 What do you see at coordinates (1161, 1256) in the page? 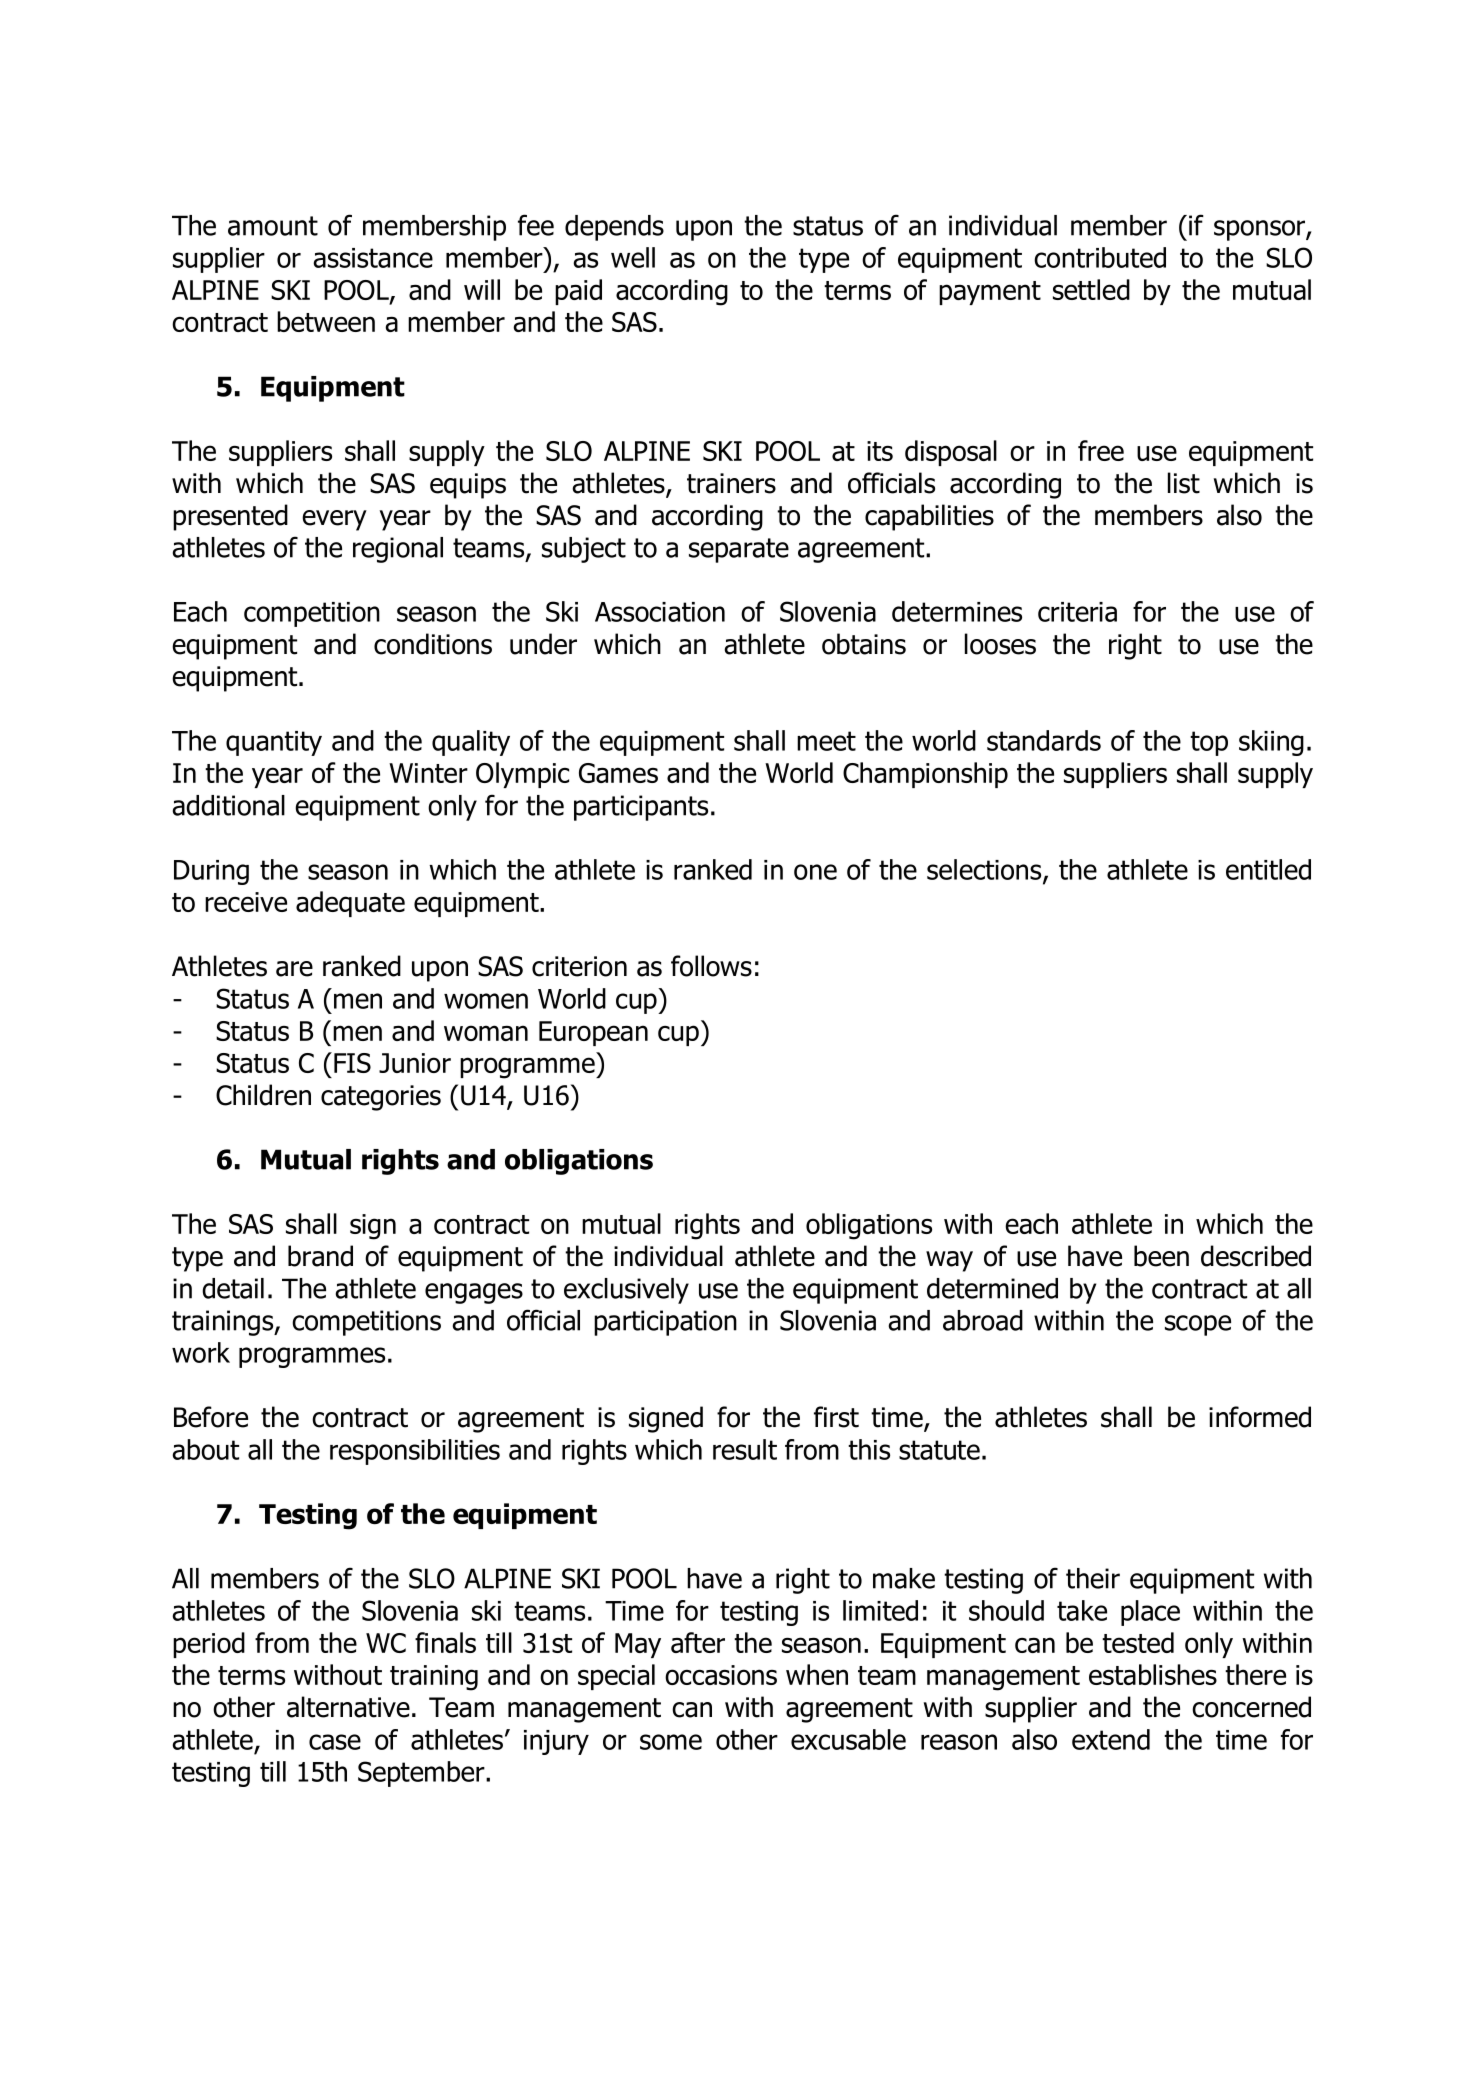
I see `been` at bounding box center [1161, 1256].
